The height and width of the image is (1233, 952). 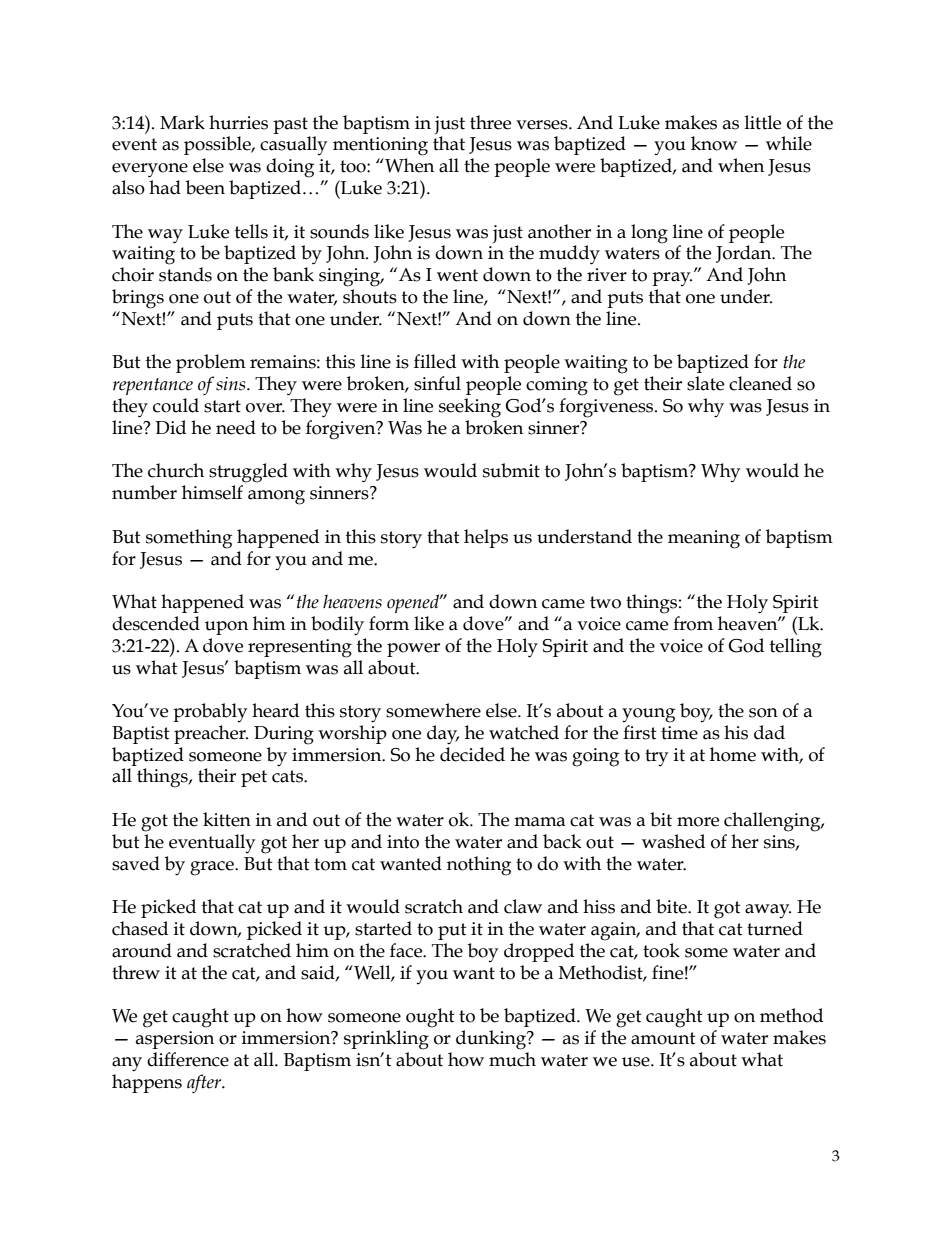 What do you see at coordinates (693, 623) in the image?
I see `from` at bounding box center [693, 623].
